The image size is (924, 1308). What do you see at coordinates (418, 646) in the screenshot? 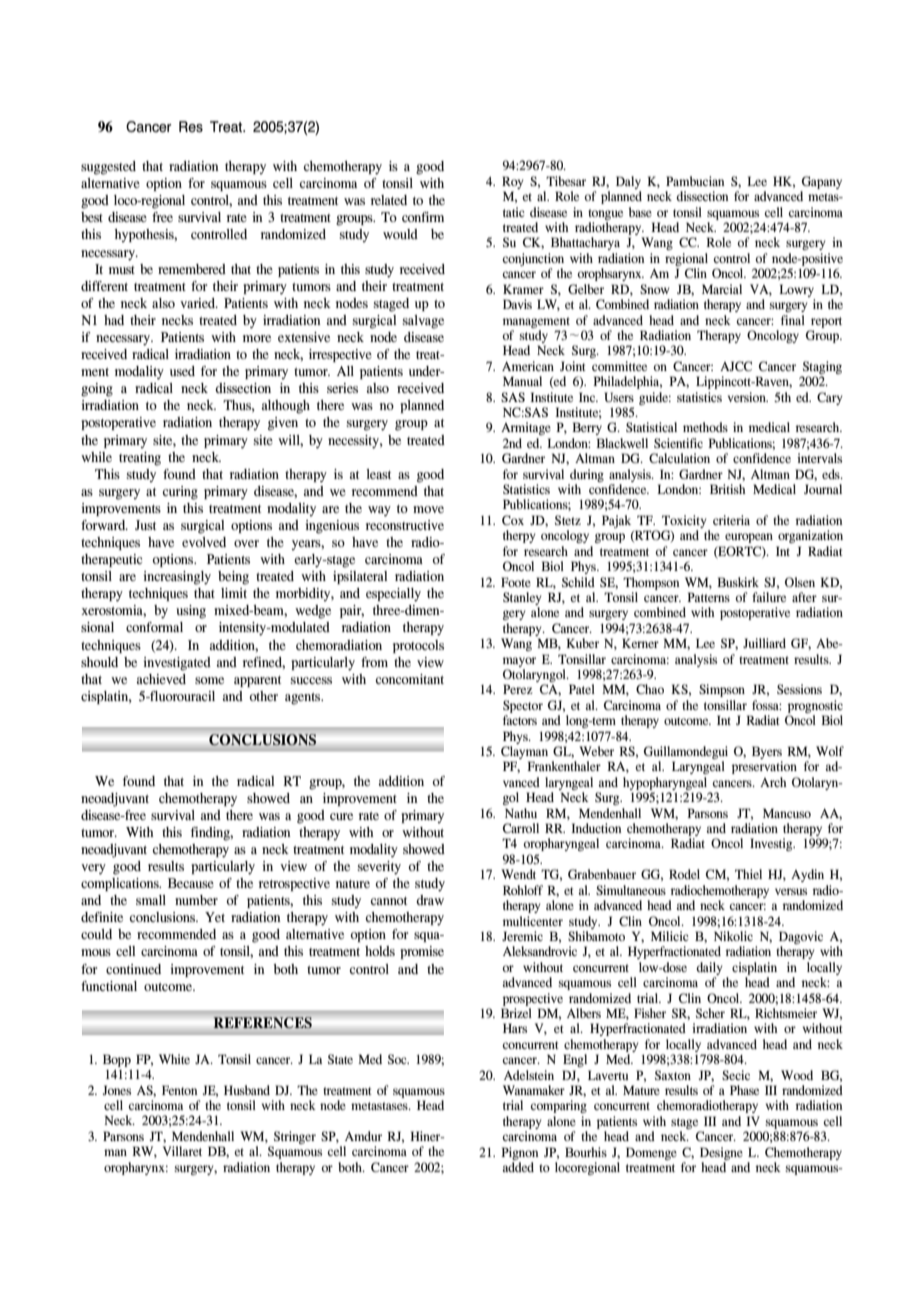
I see `protocols` at bounding box center [418, 646].
